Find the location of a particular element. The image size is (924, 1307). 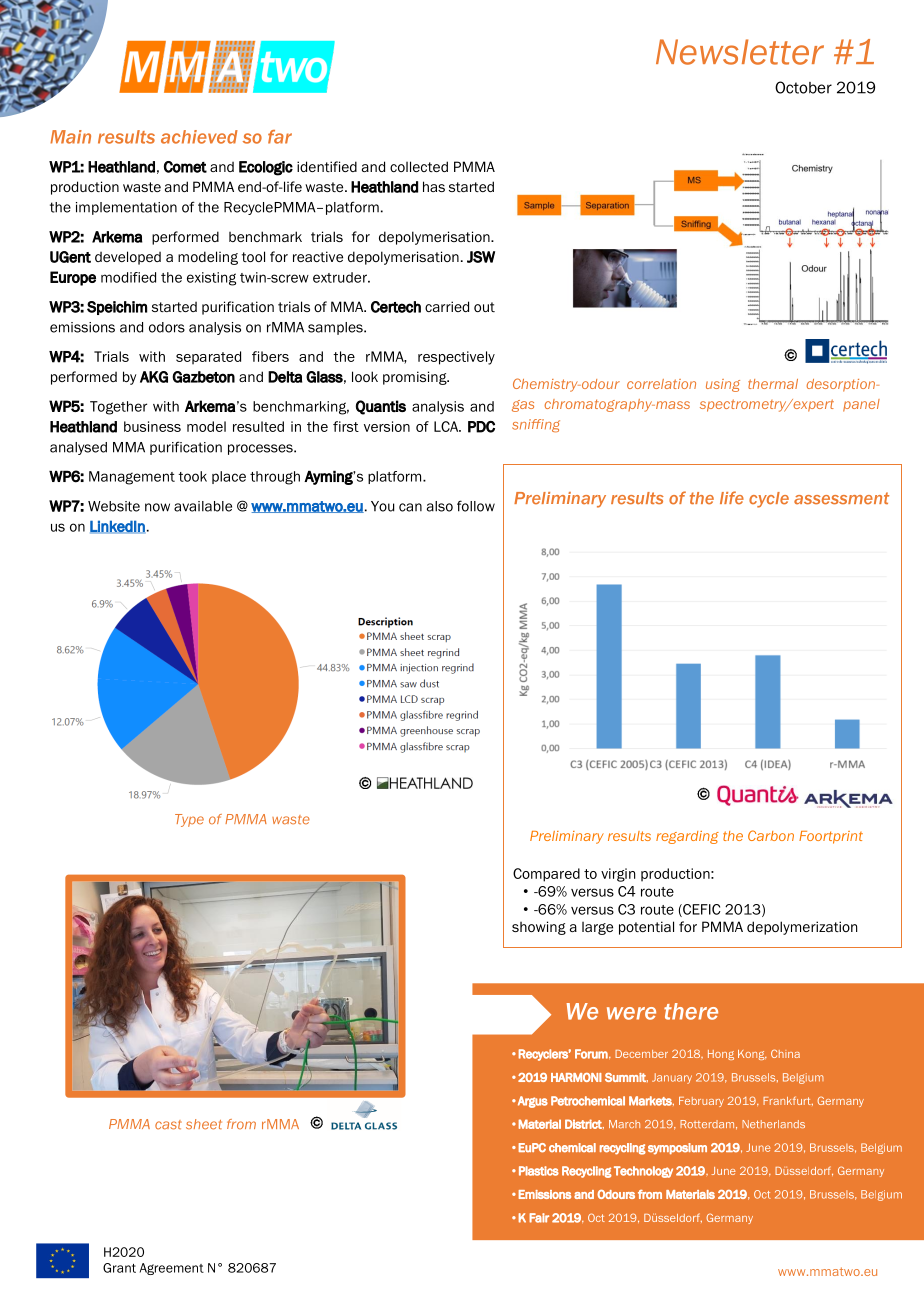

October is located at coordinates (803, 87).
